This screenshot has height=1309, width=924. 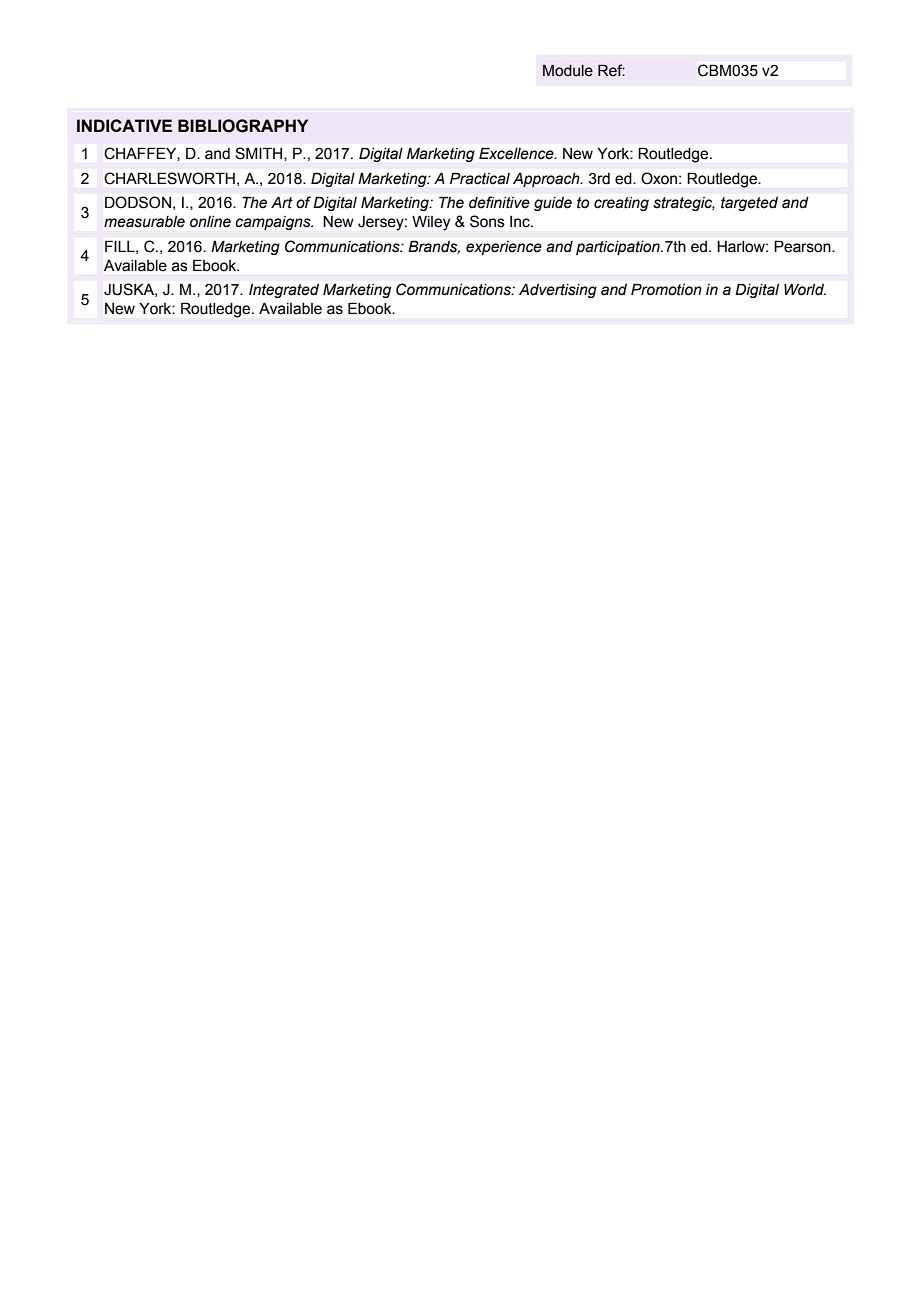 I want to click on Integrated, so click(x=284, y=291).
